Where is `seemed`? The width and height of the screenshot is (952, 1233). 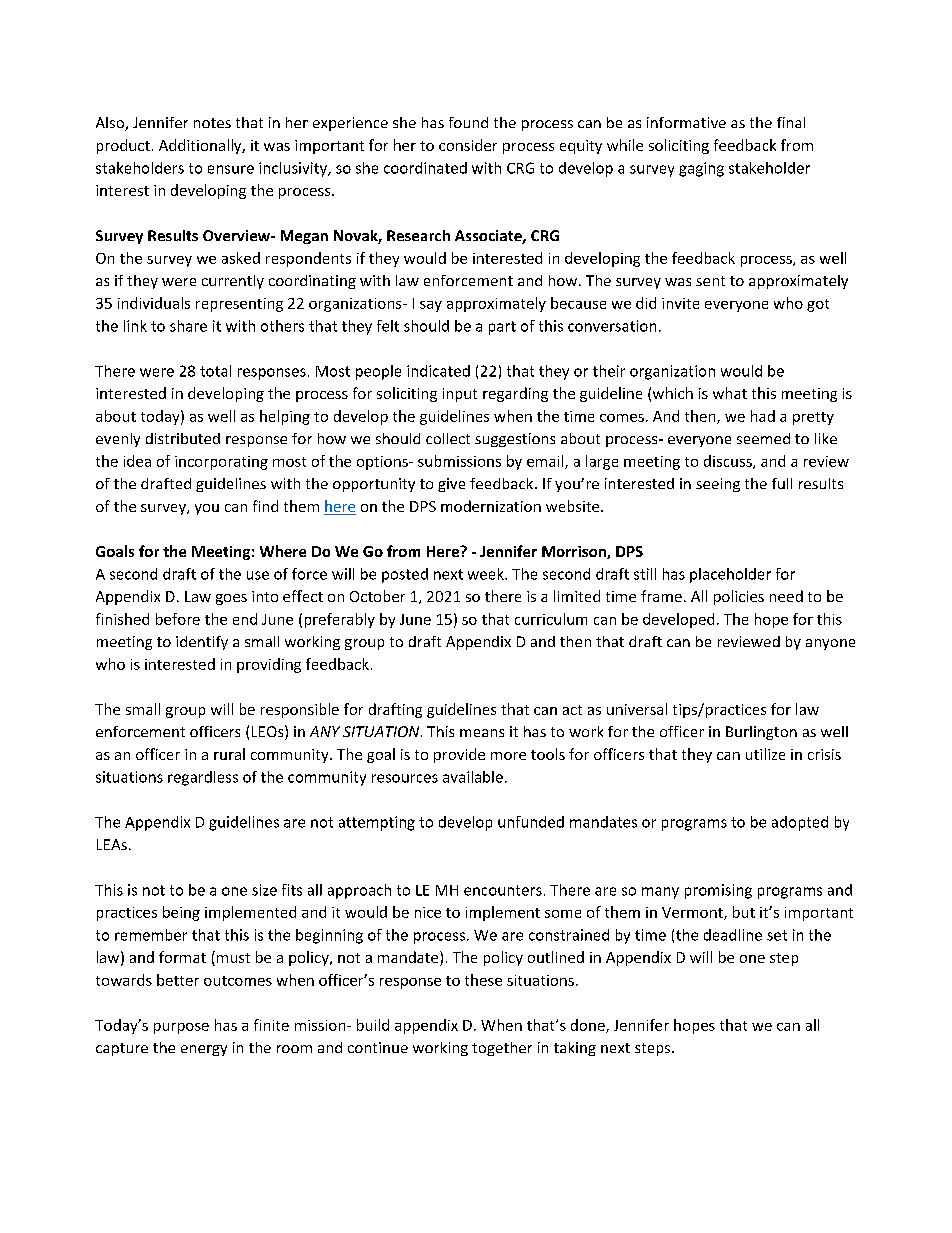 seemed is located at coordinates (763, 438).
